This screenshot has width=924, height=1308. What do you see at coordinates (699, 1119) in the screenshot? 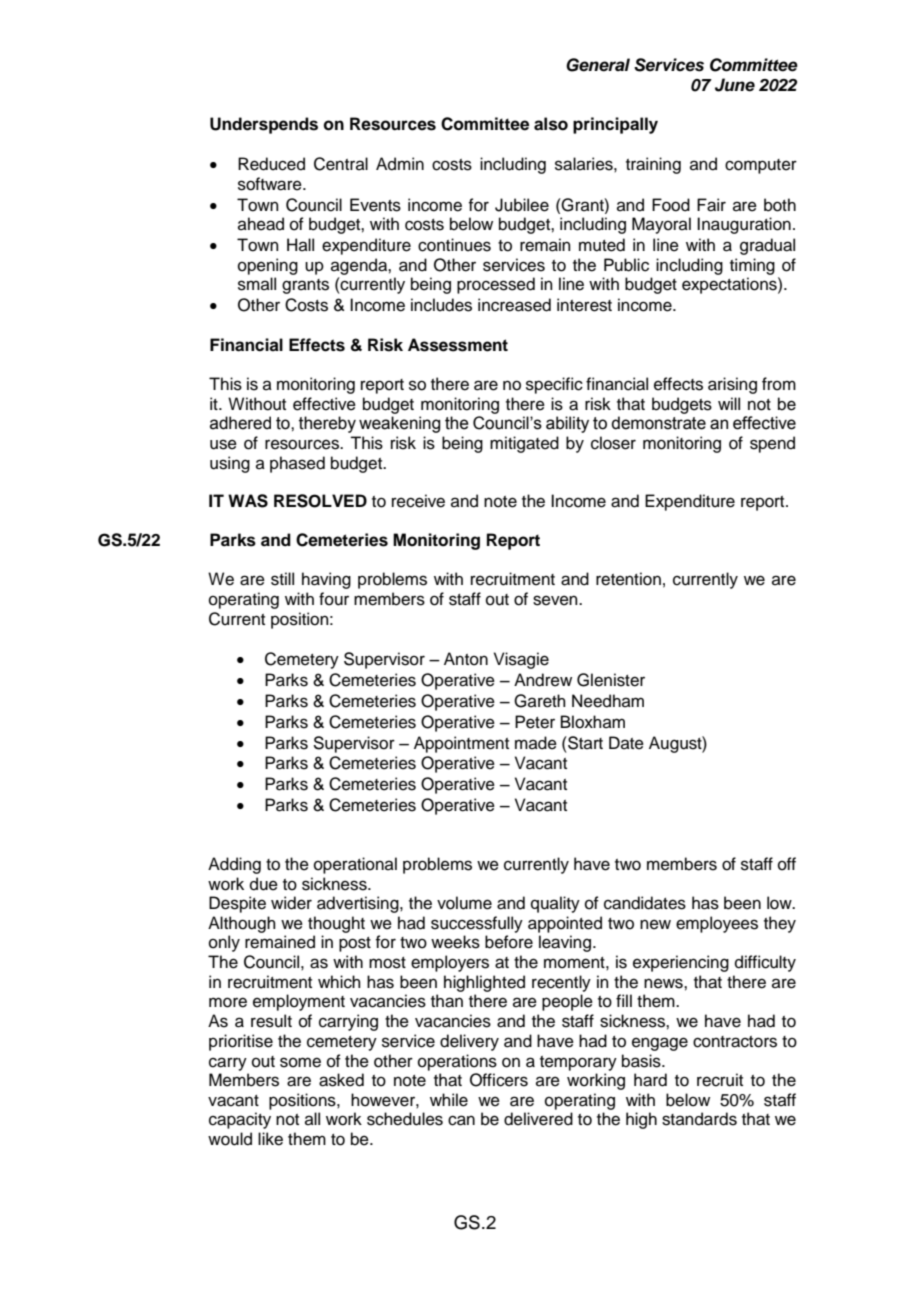
I see `standards` at bounding box center [699, 1119].
